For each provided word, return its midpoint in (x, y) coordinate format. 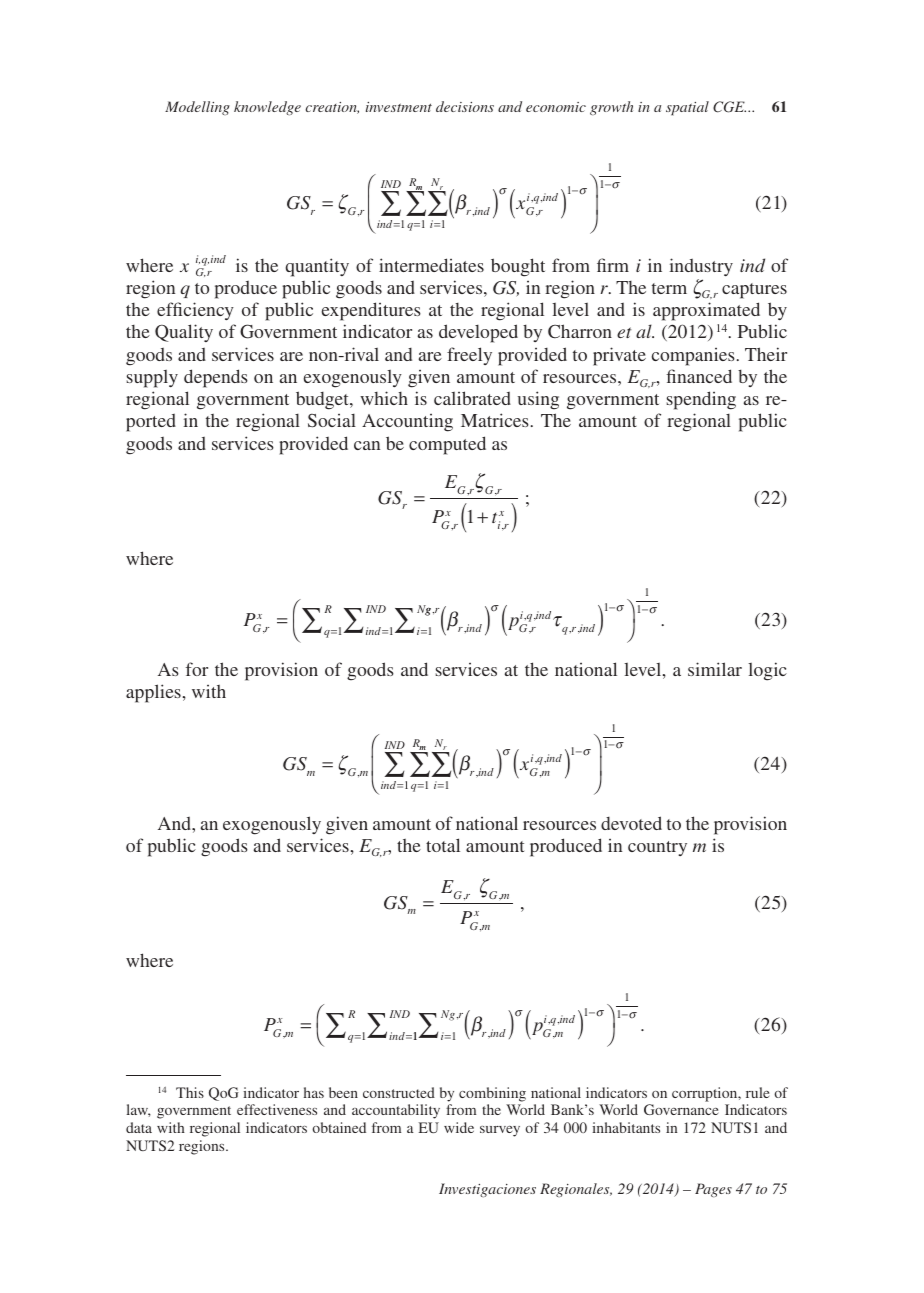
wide (459, 1127)
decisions (465, 106)
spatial (687, 108)
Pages (713, 1190)
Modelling (197, 108)
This (190, 1092)
